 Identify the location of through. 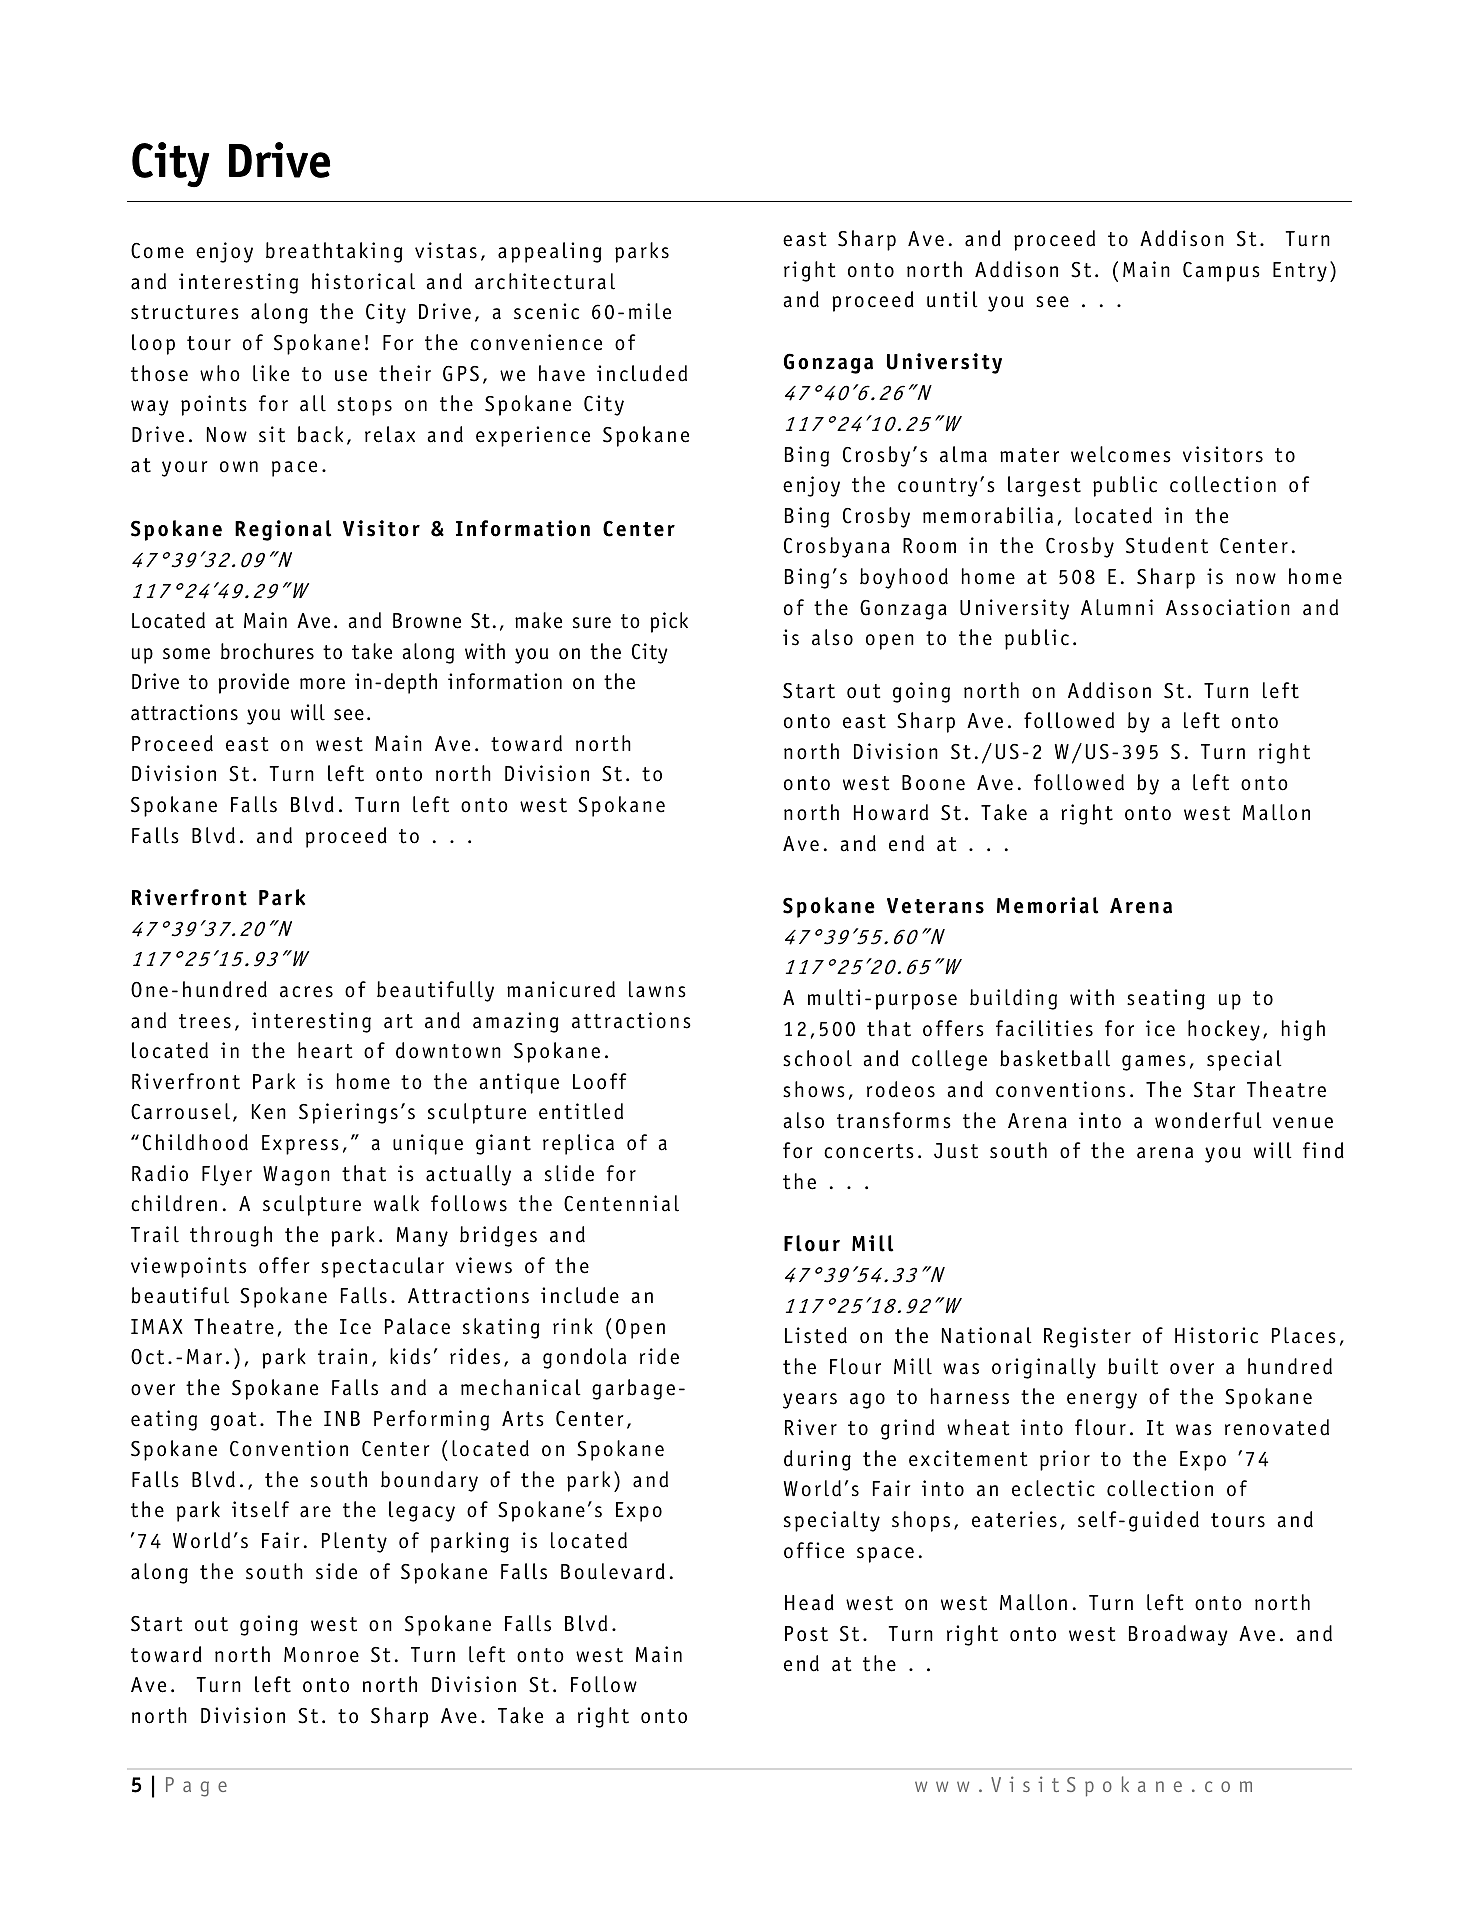
(231, 1236).
